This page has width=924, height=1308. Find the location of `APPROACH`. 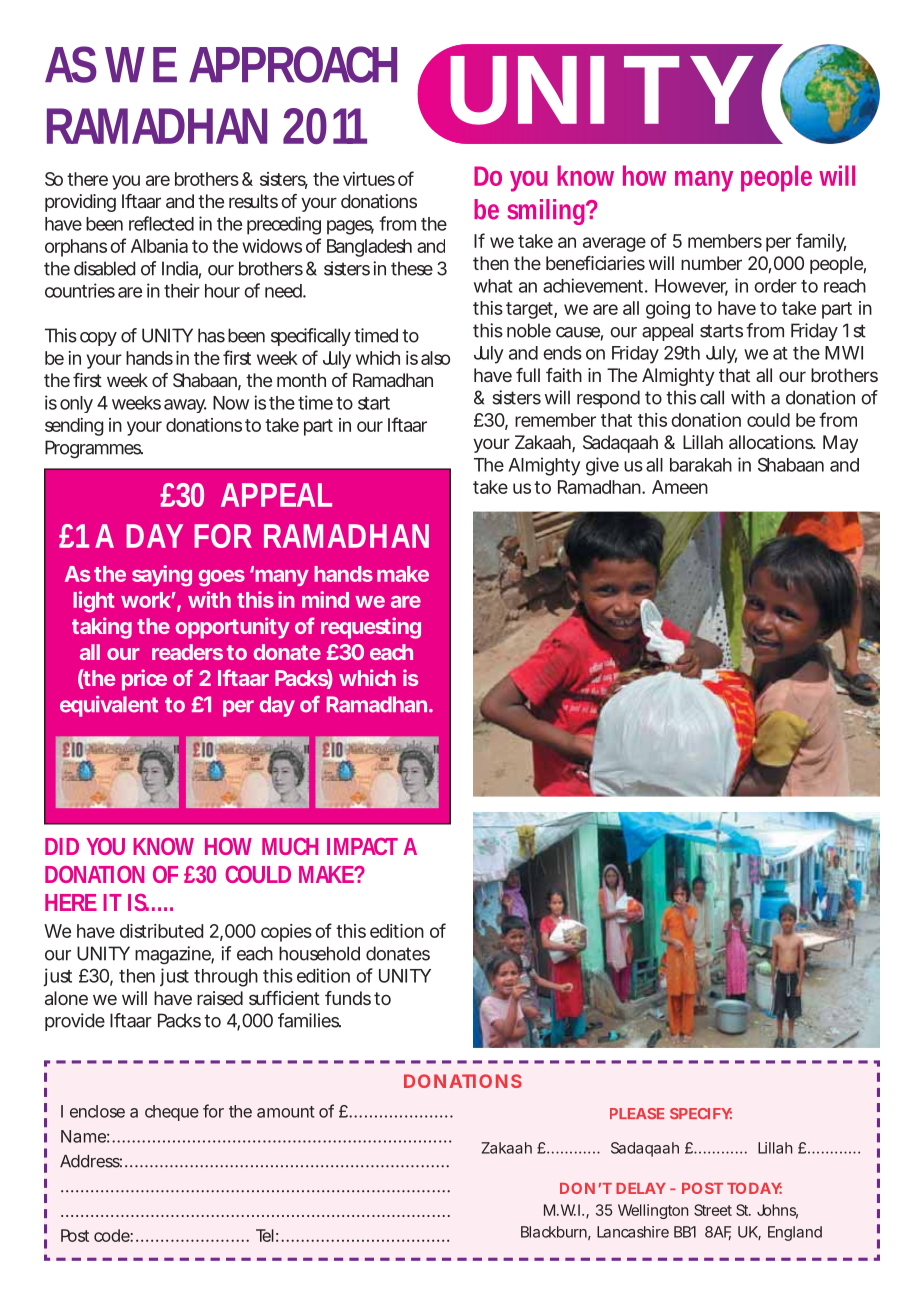

APPROACH is located at coordinates (293, 64).
